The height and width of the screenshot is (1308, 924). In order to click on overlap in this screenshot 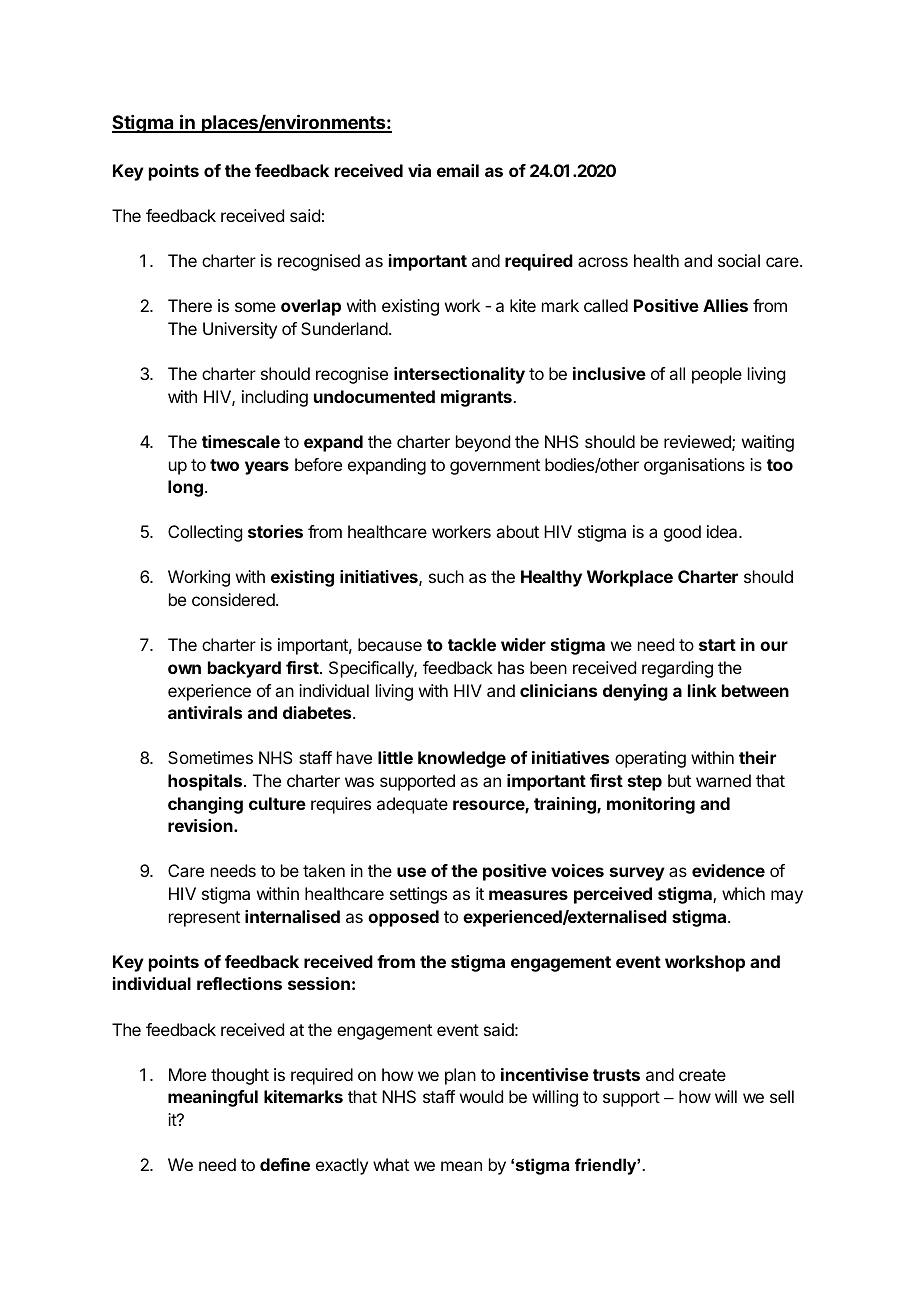, I will do `click(311, 307)`.
